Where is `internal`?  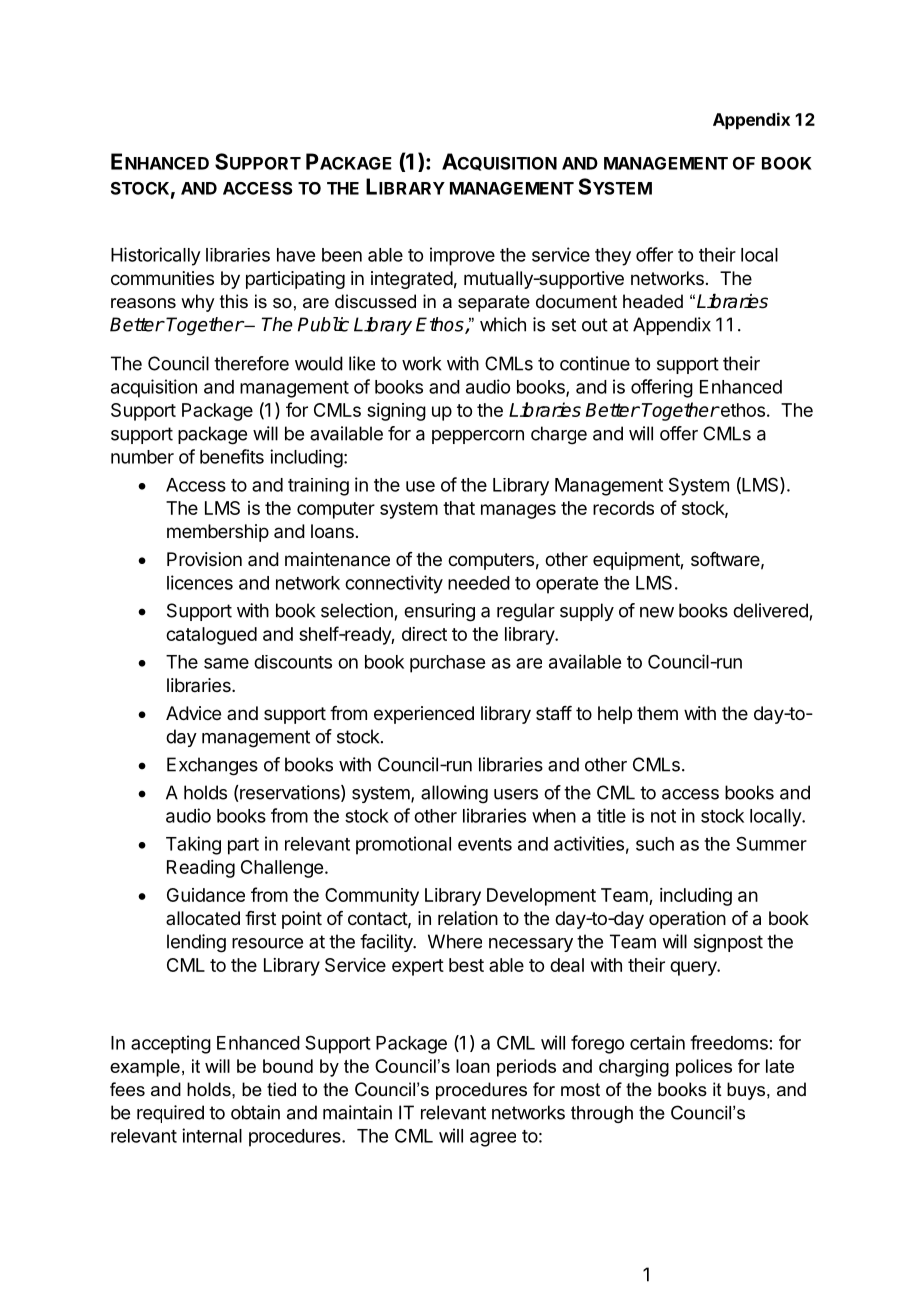
internal is located at coordinates (212, 1135).
